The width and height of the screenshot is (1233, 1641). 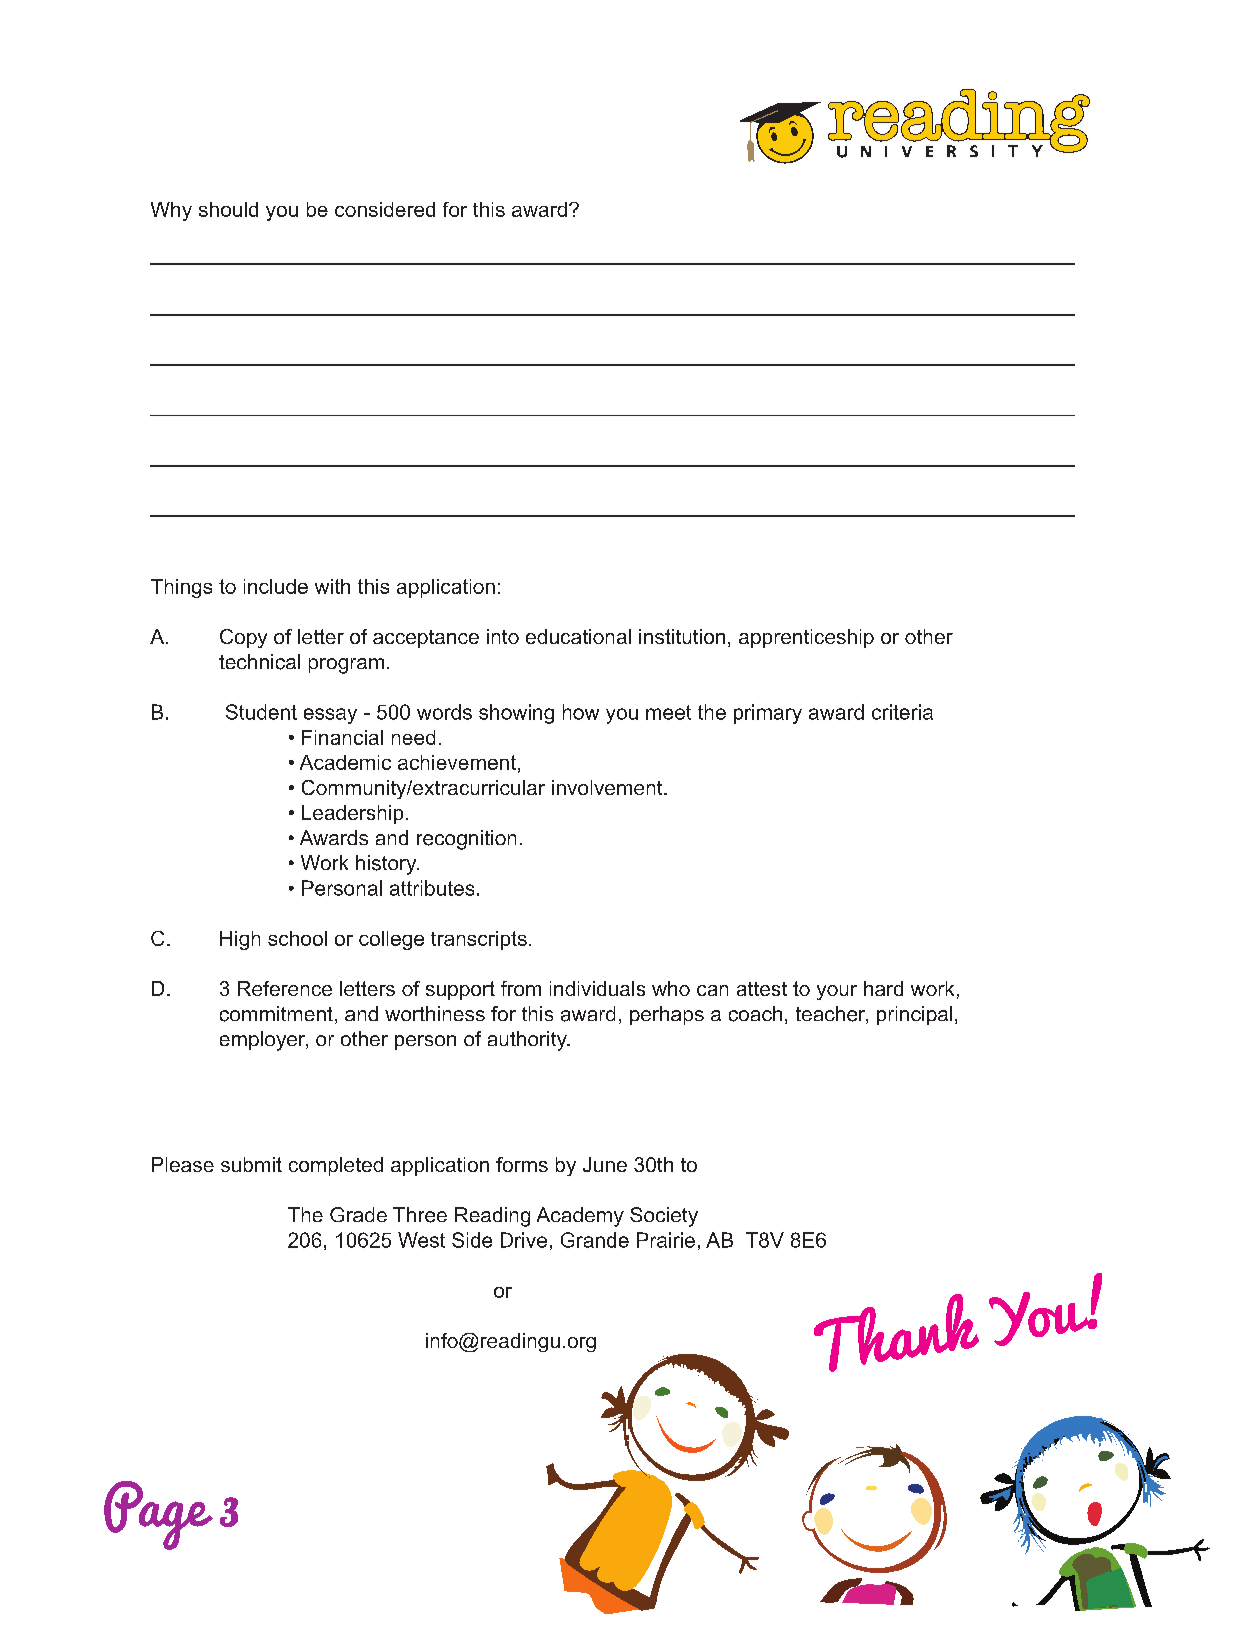 What do you see at coordinates (276, 586) in the screenshot?
I see `include` at bounding box center [276, 586].
